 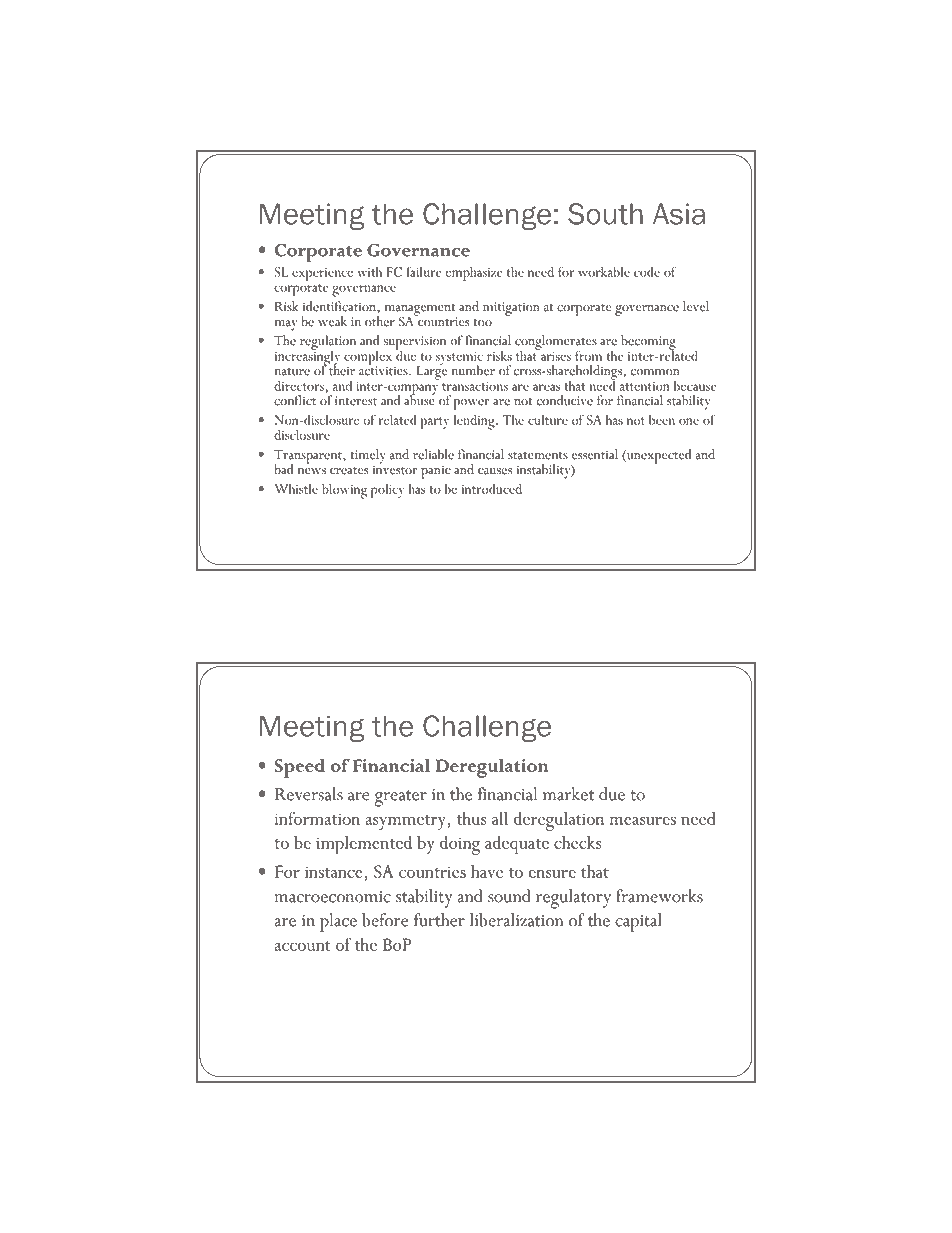 I want to click on experience, so click(x=322, y=274).
